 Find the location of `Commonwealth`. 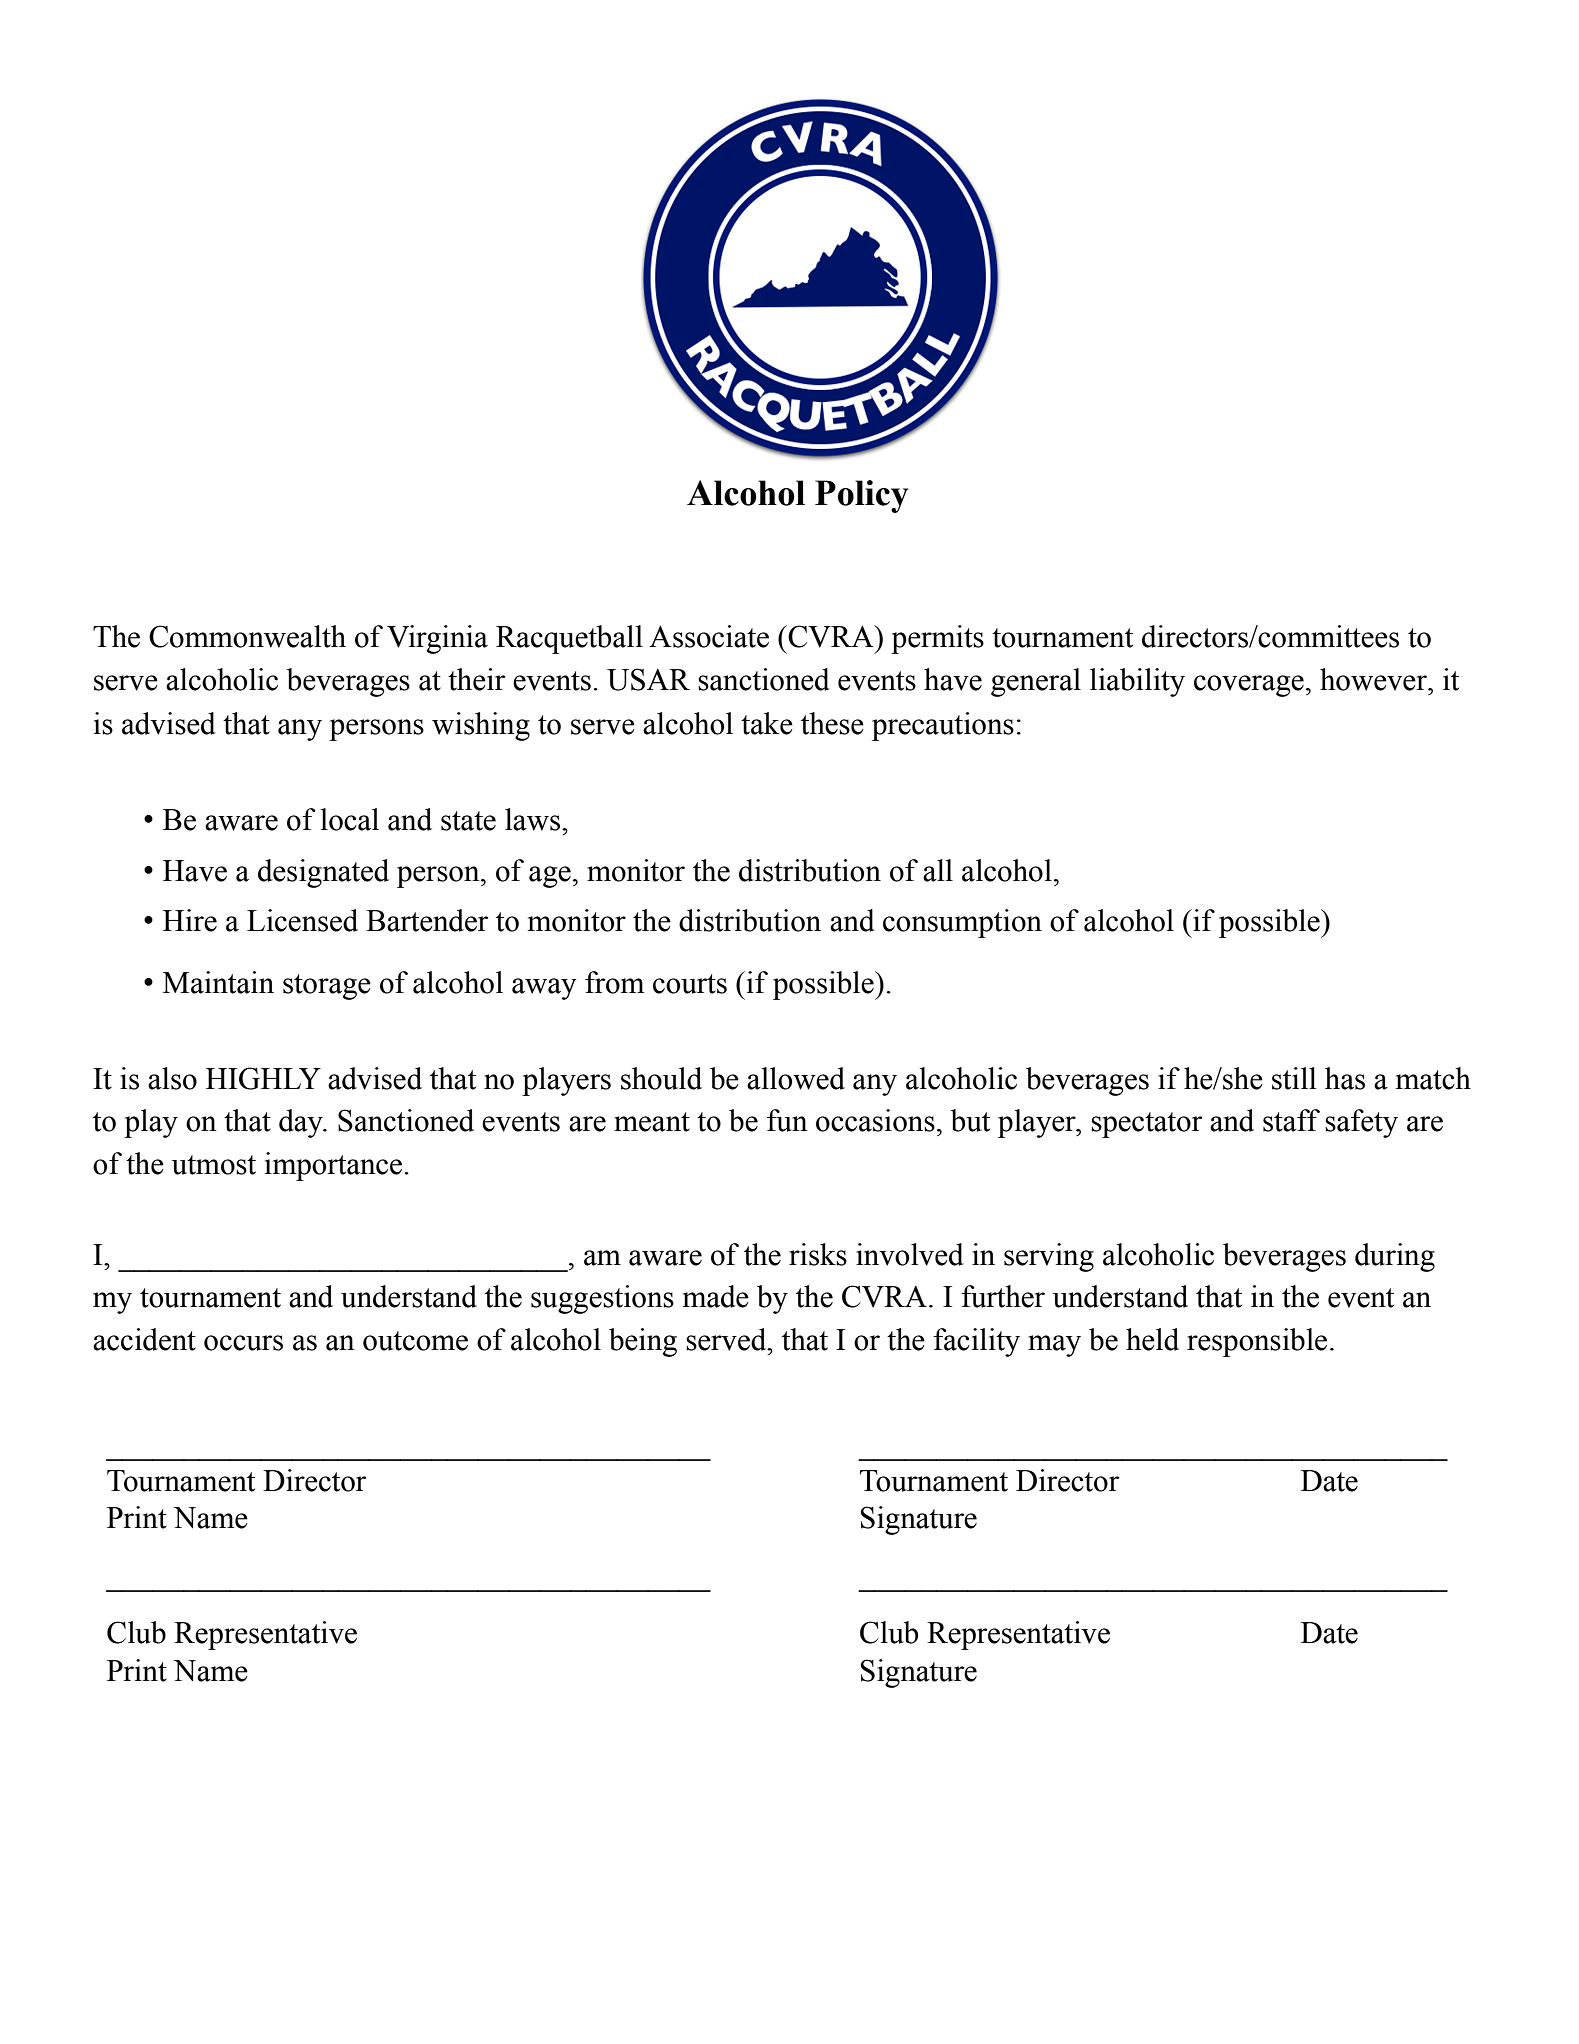

Commonwealth is located at coordinates (247, 636).
